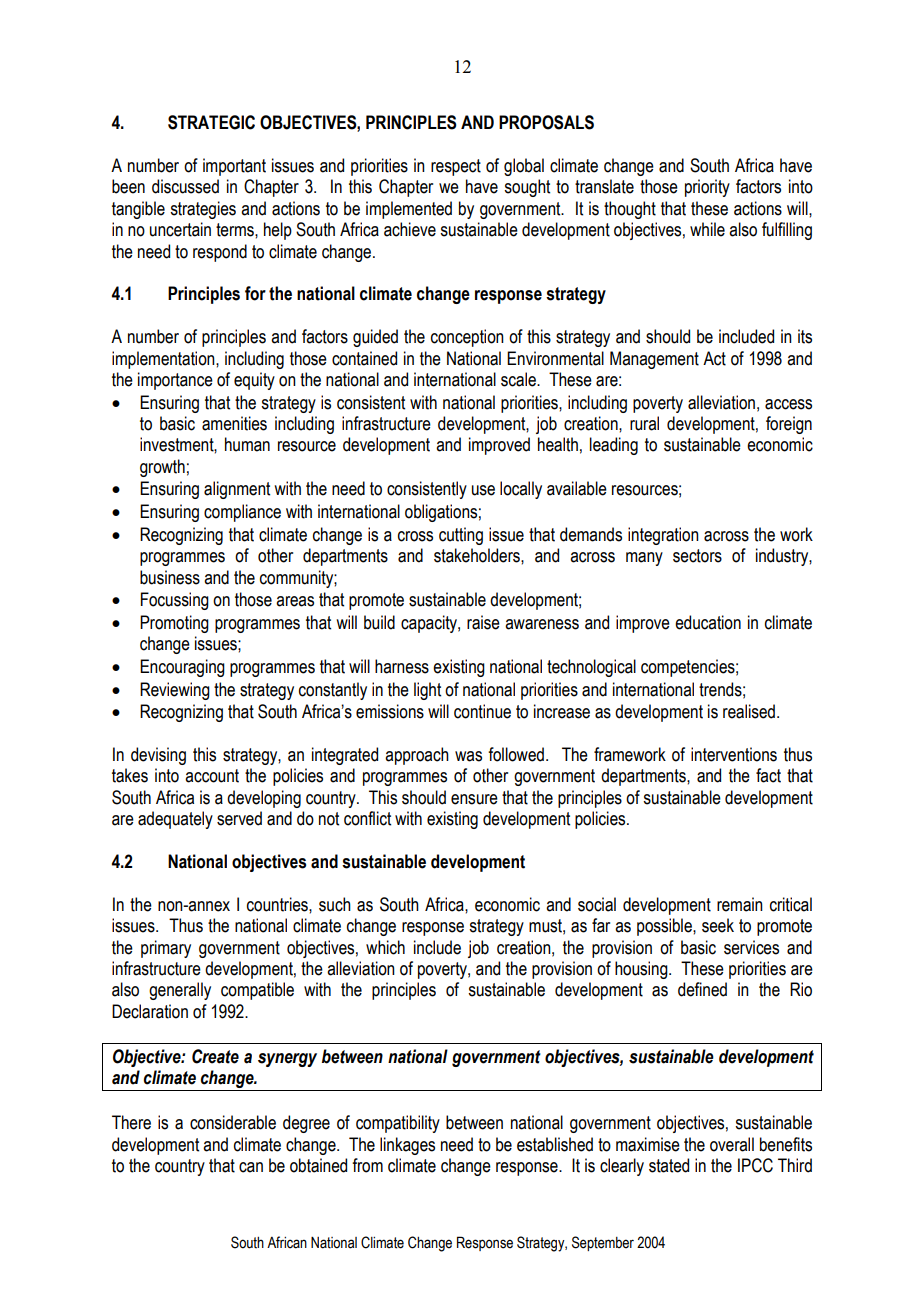 This image has width=924, height=1308. Describe the element at coordinates (407, 1146) in the image. I see `linkages` at that location.
